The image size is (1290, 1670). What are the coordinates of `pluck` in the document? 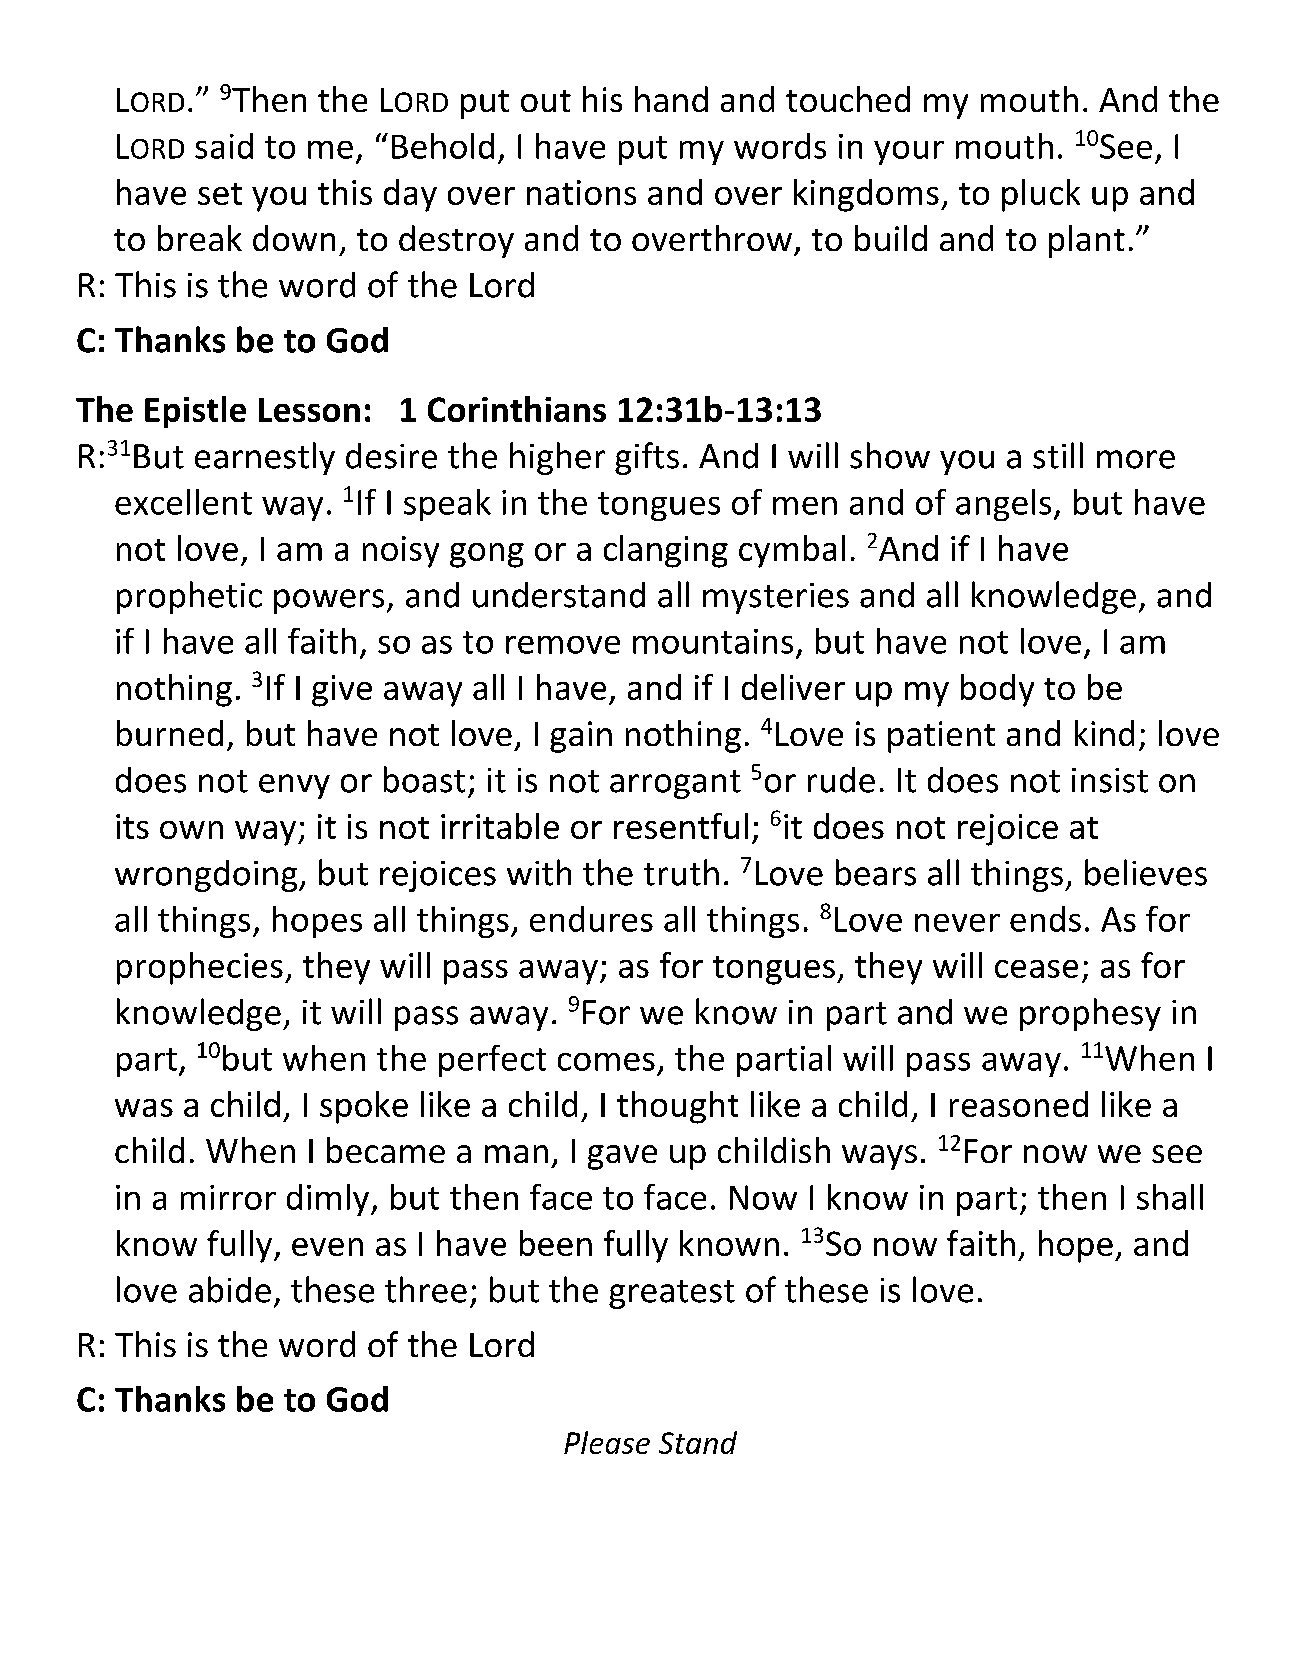 It's located at (1041, 195).
